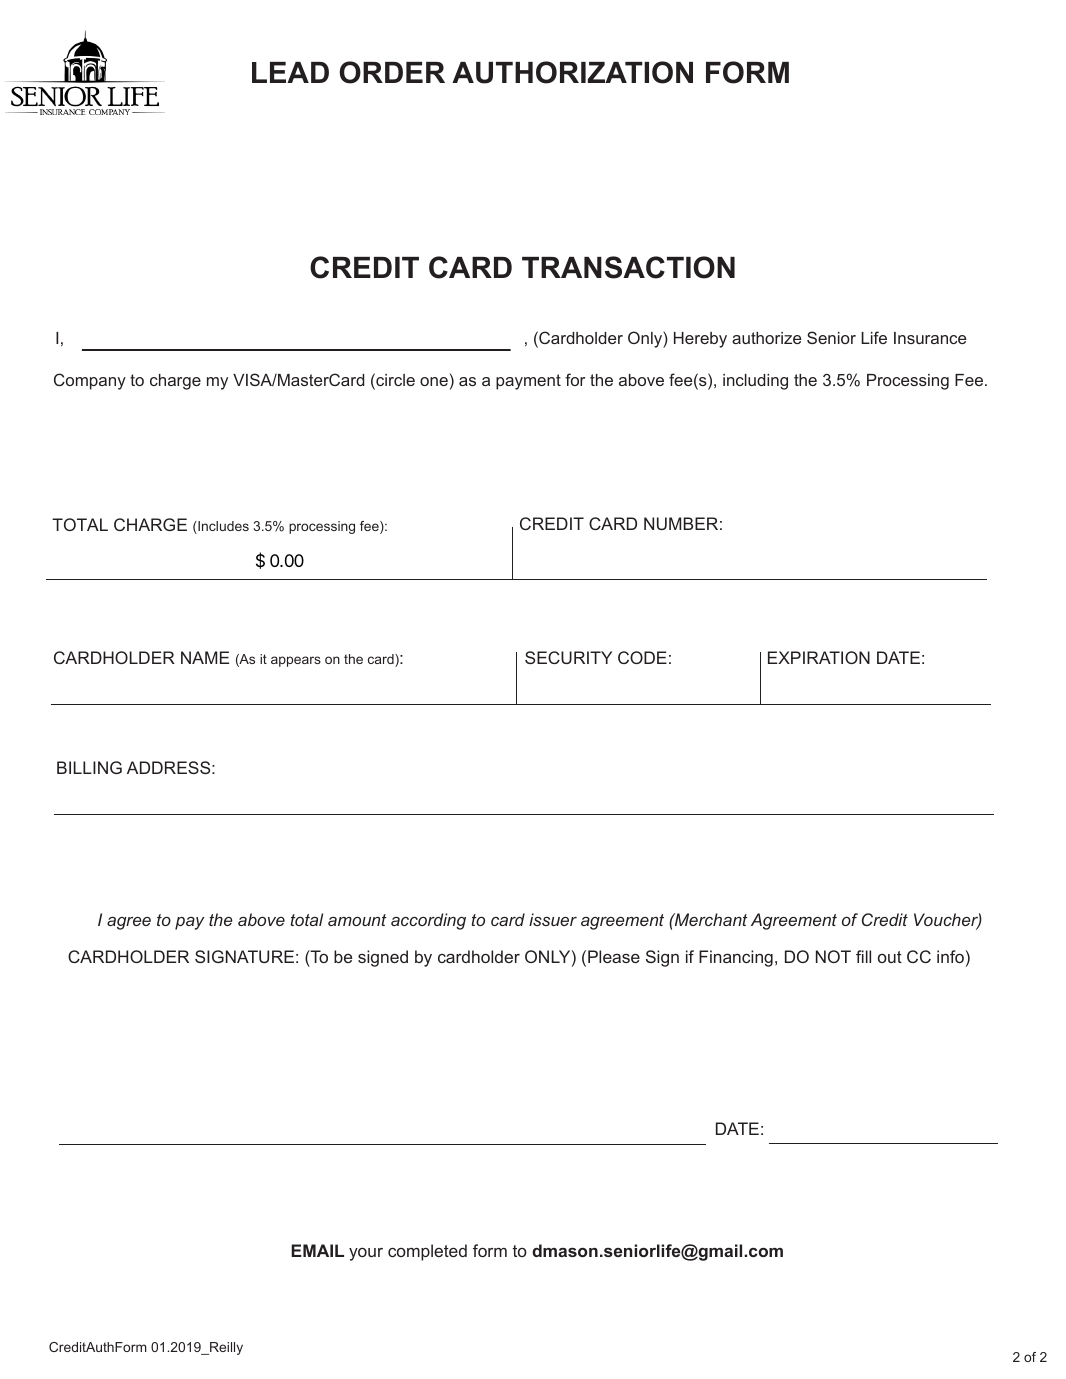 This screenshot has width=1066, height=1379. What do you see at coordinates (863, 956) in the screenshot?
I see `fill` at bounding box center [863, 956].
